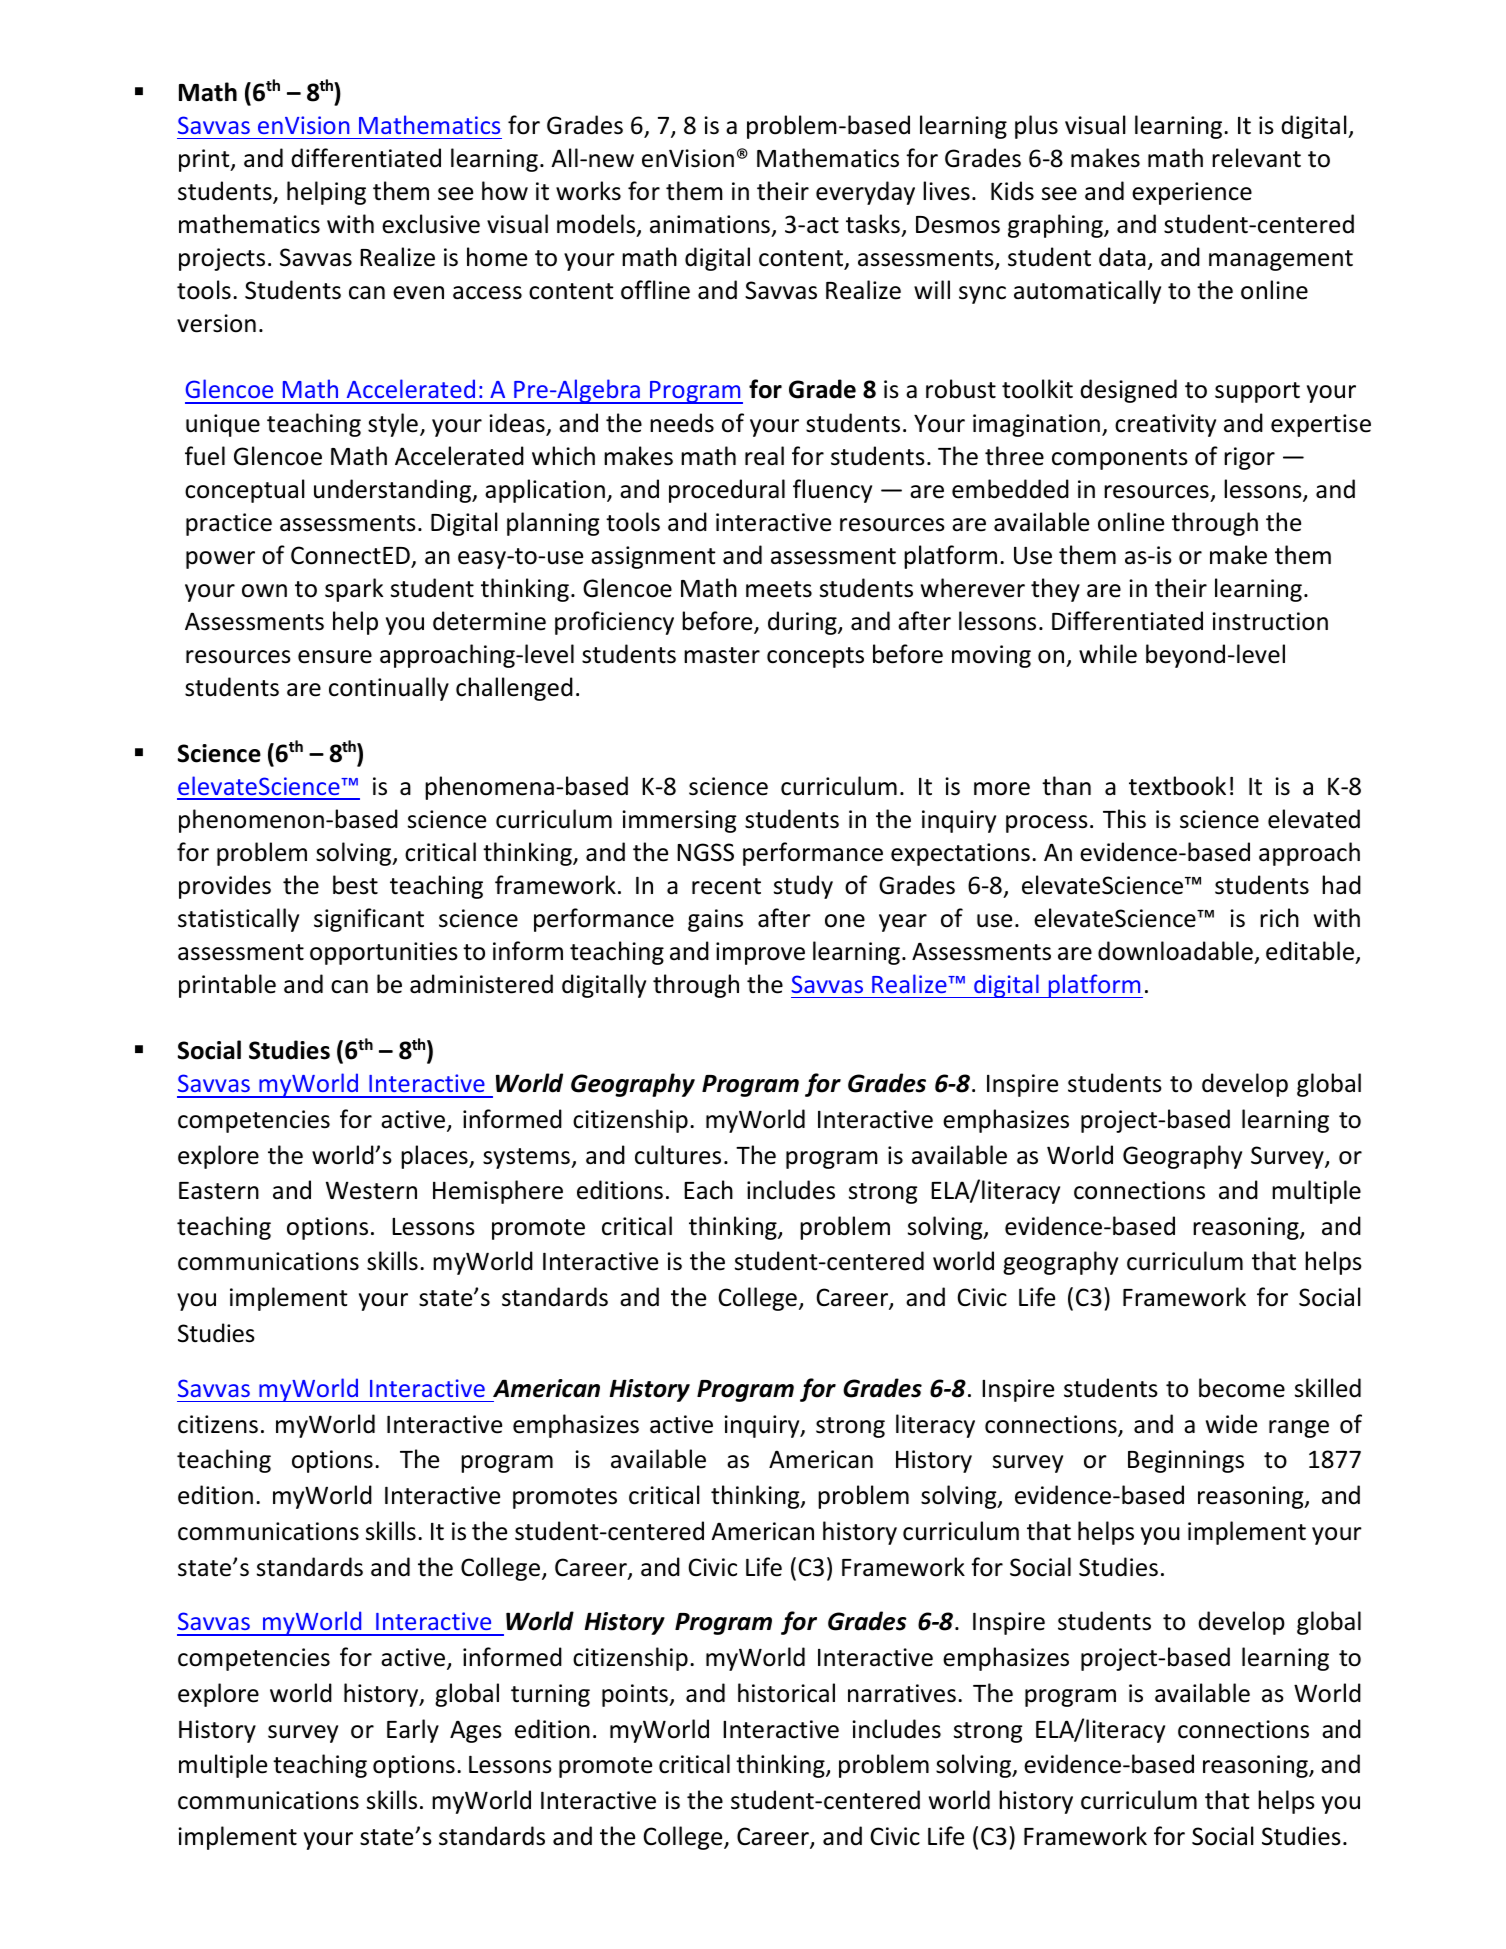  I want to click on historical, so click(786, 1693).
